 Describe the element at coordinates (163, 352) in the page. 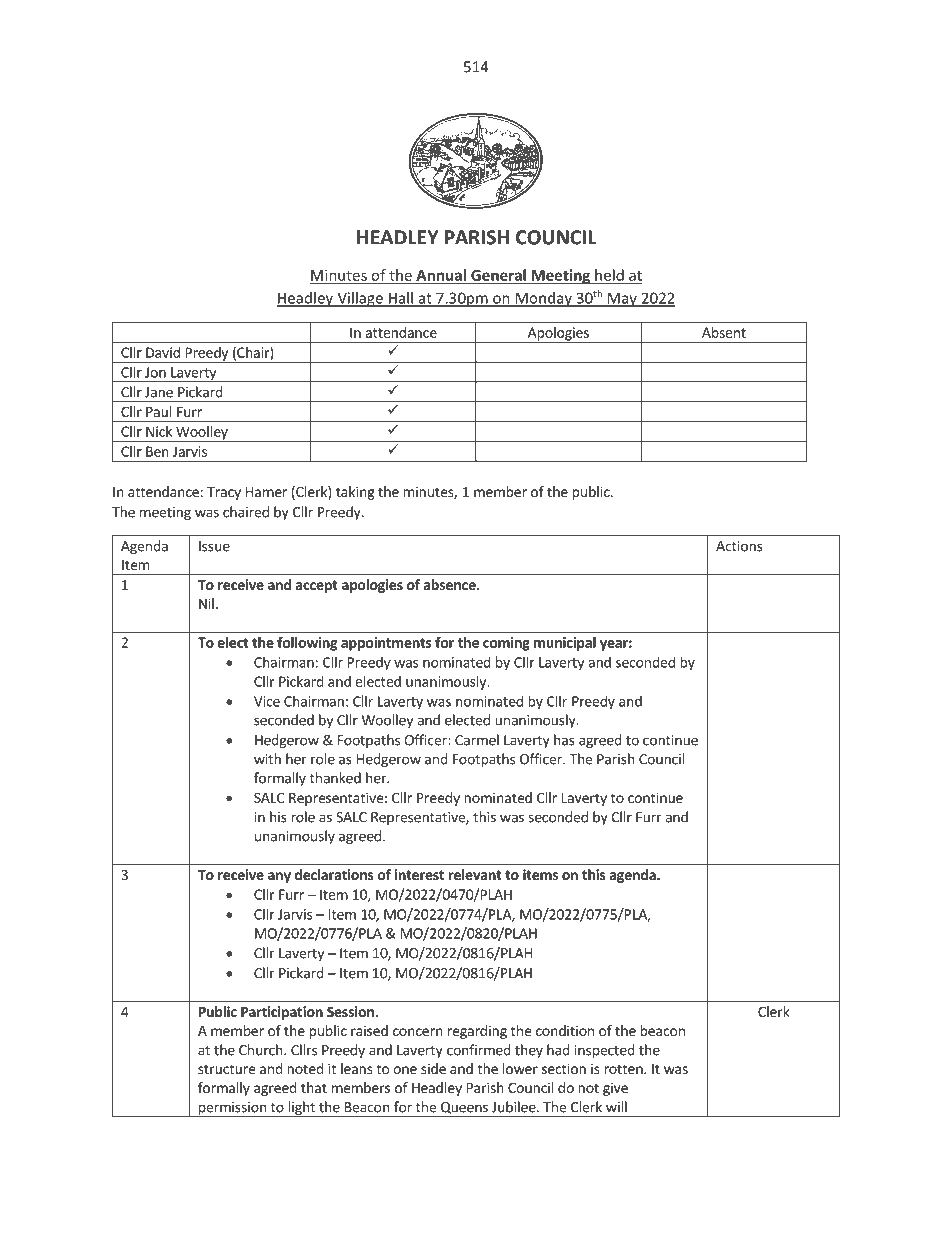

I see `David` at that location.
